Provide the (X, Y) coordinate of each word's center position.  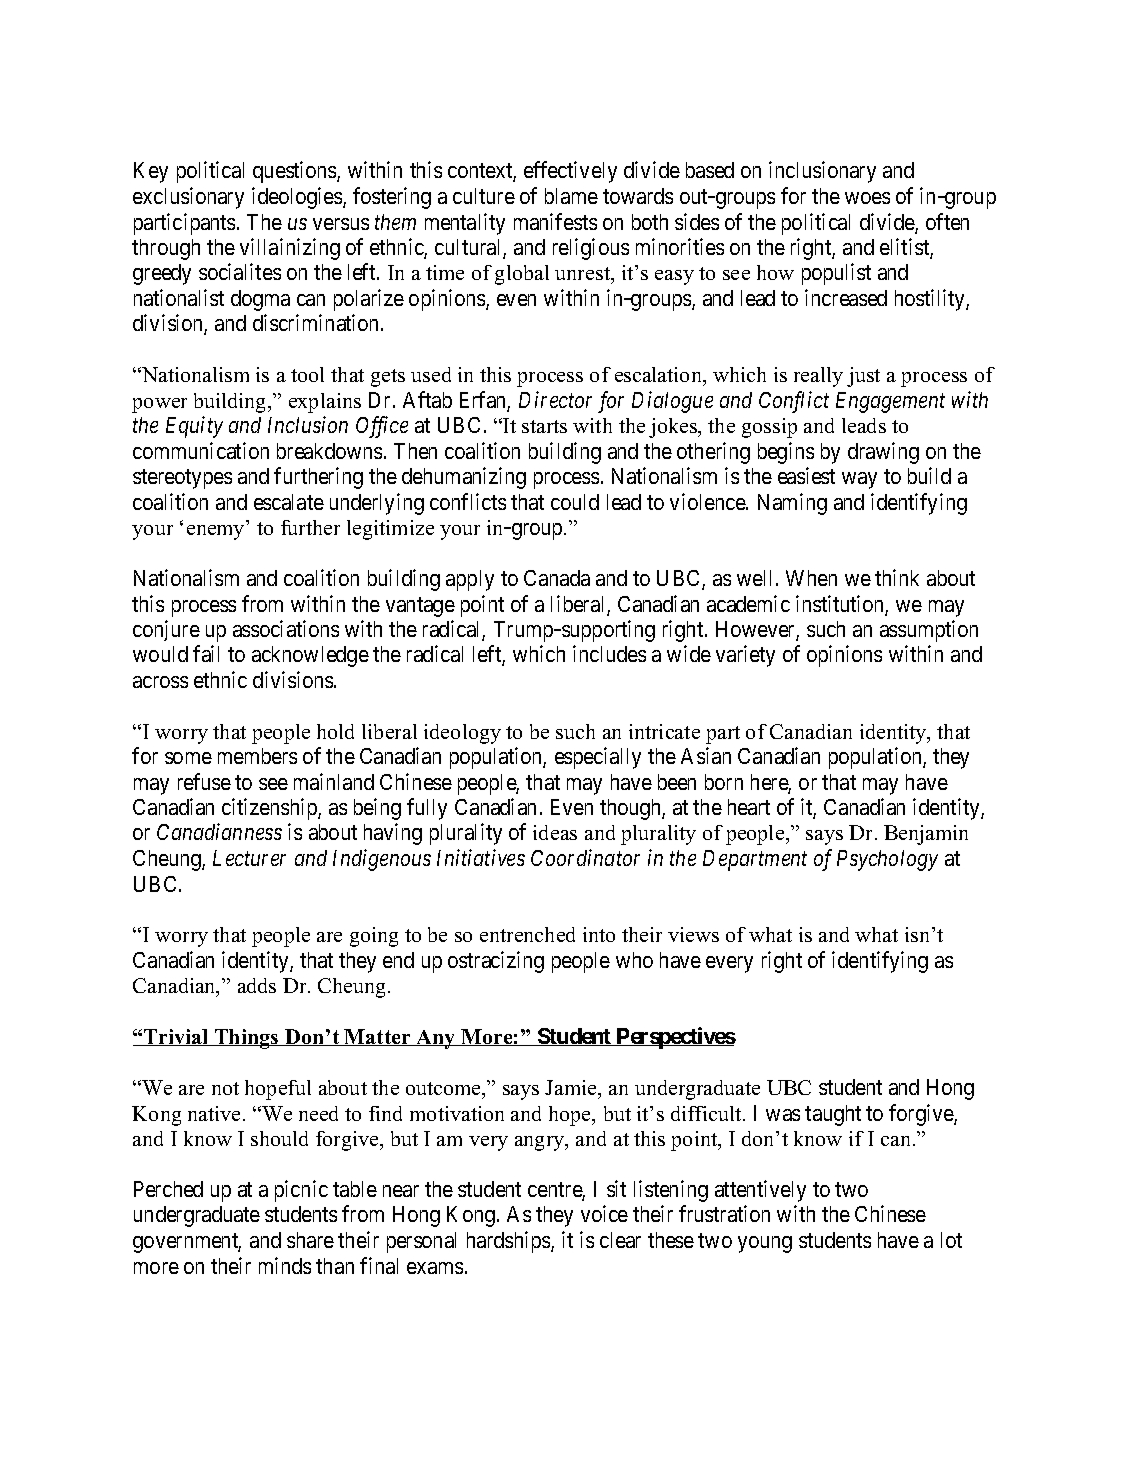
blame (571, 196)
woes (867, 198)
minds (285, 1265)
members (257, 756)
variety (745, 656)
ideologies (298, 198)
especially (598, 758)
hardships (509, 1242)
